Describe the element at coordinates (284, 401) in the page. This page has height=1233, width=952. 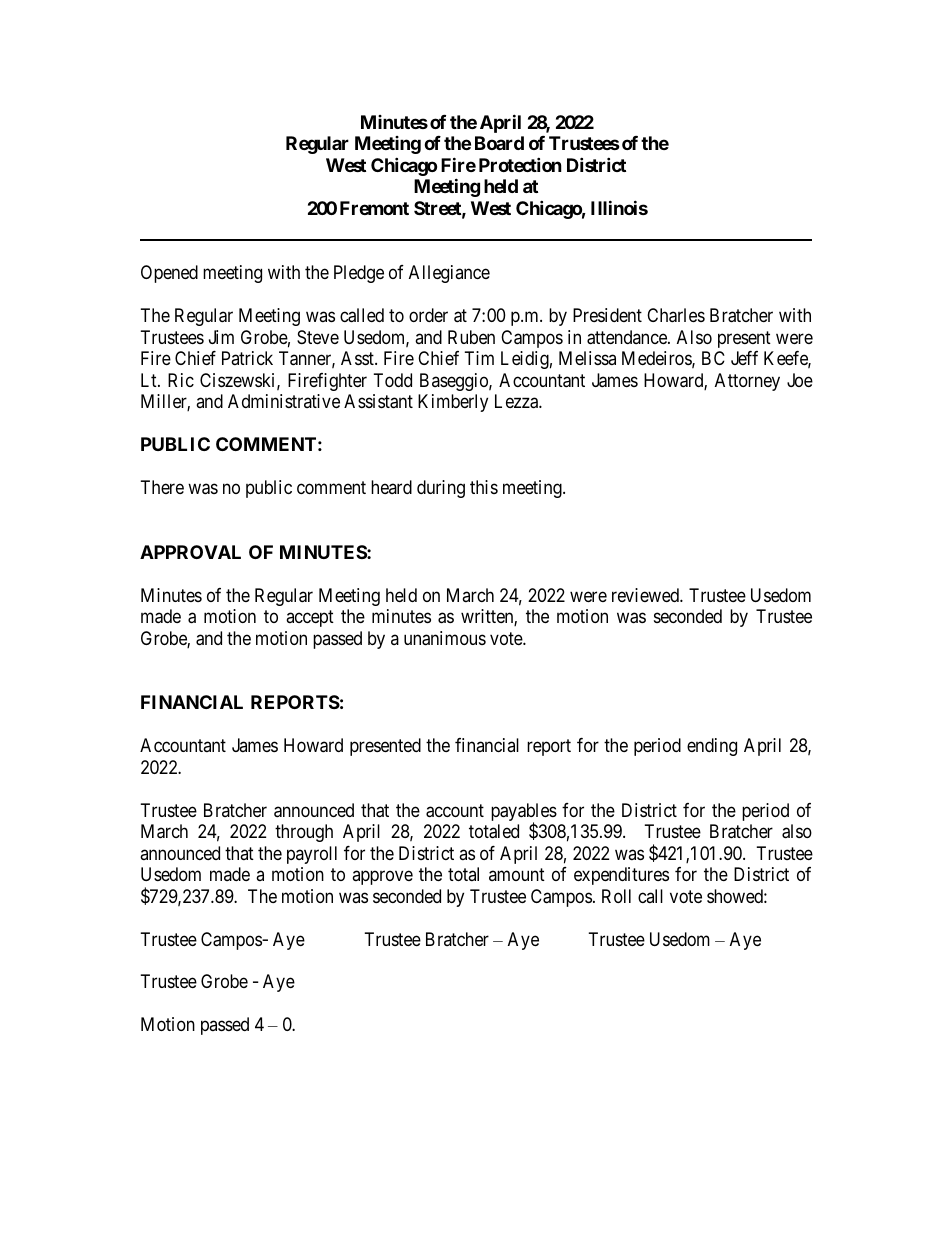
I see `Administrative` at that location.
